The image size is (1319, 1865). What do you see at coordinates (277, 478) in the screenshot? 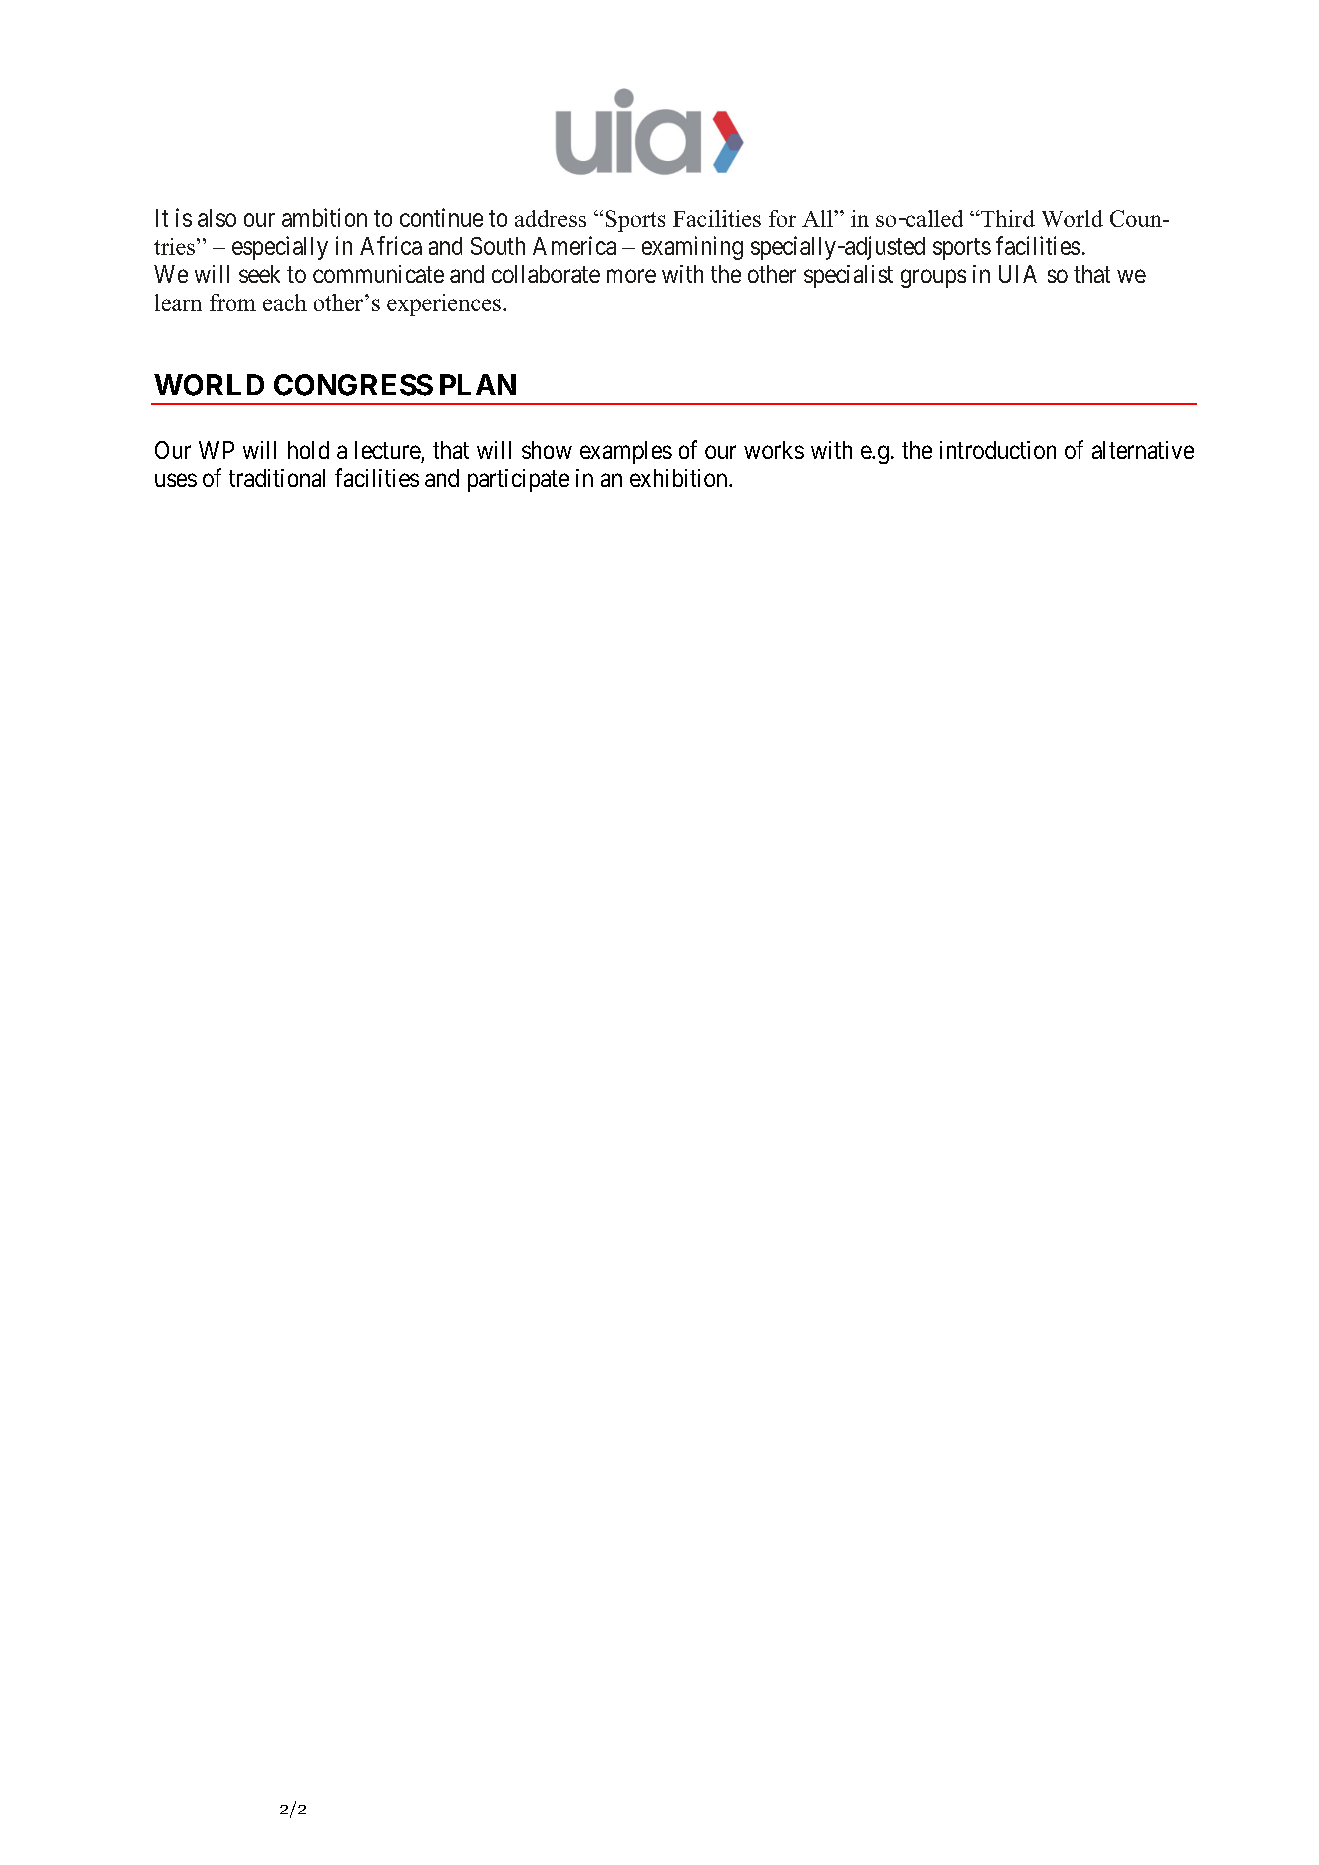
I see `traditional` at bounding box center [277, 478].
